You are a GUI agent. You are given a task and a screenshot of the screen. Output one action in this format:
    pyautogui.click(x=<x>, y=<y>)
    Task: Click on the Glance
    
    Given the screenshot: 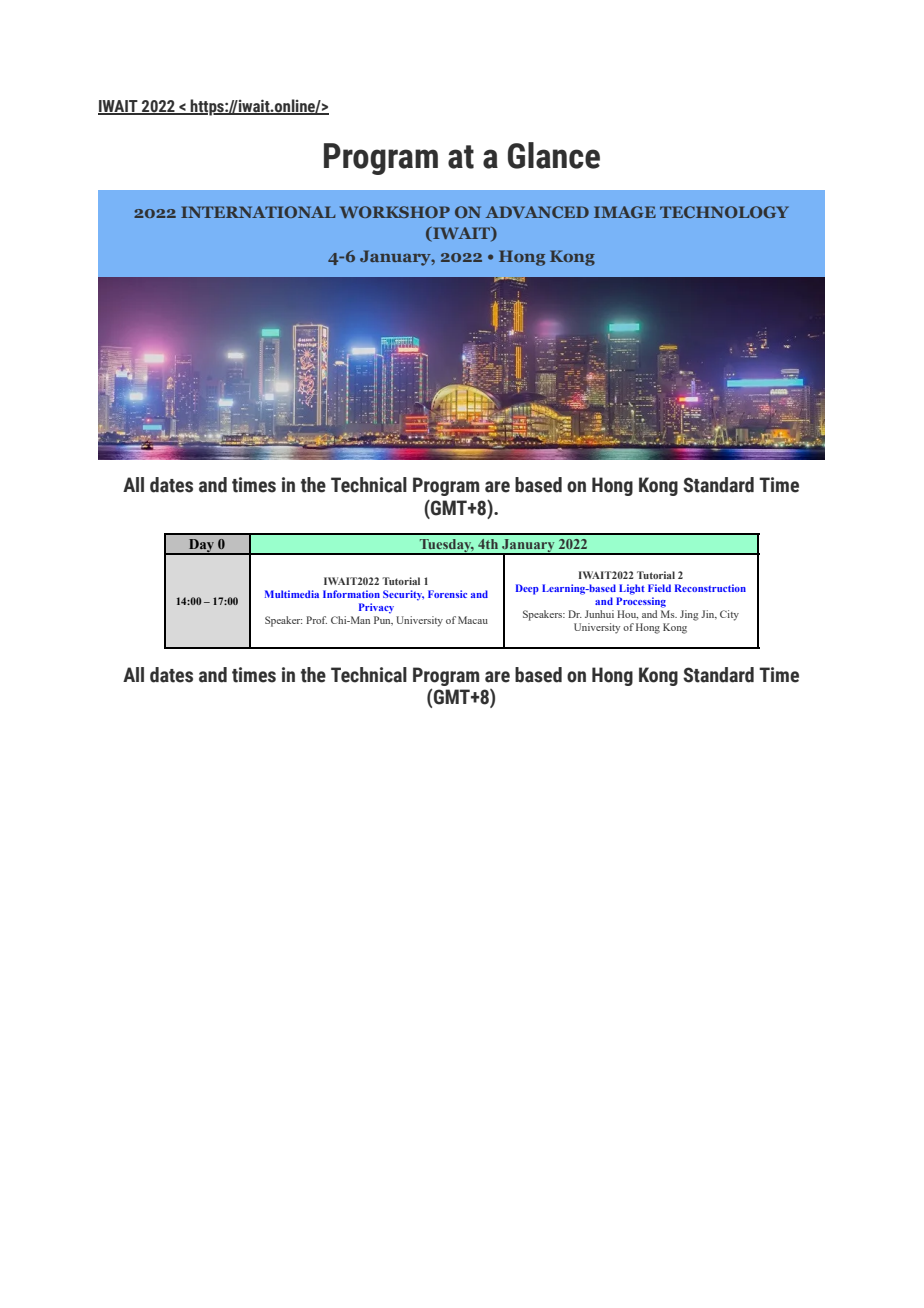 What is the action you would take?
    pyautogui.click(x=554, y=155)
